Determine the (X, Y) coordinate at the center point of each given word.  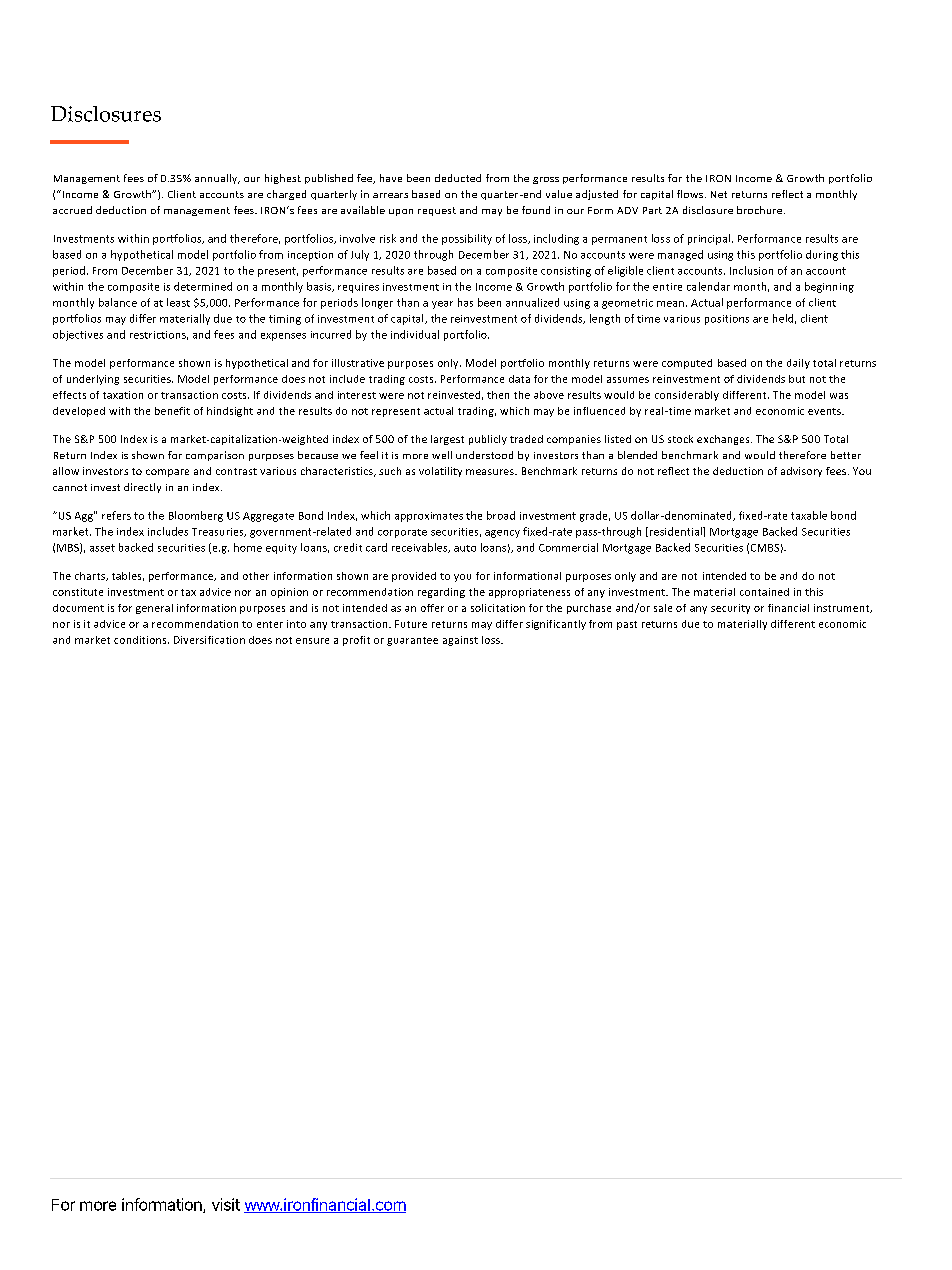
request (437, 211)
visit (226, 1204)
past (627, 625)
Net (719, 194)
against (460, 641)
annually (217, 179)
